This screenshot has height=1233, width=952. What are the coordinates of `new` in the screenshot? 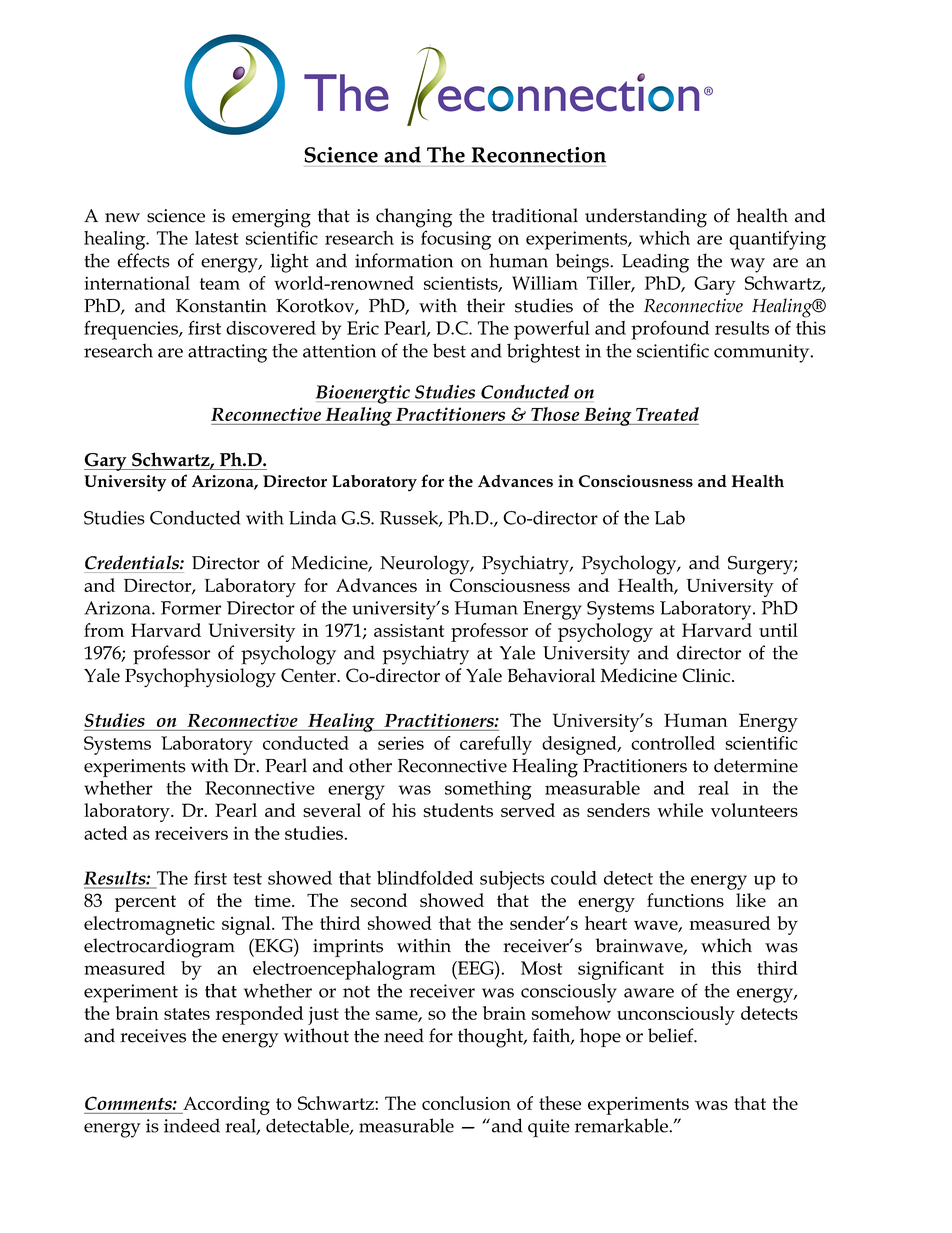 It's located at (122, 218).
